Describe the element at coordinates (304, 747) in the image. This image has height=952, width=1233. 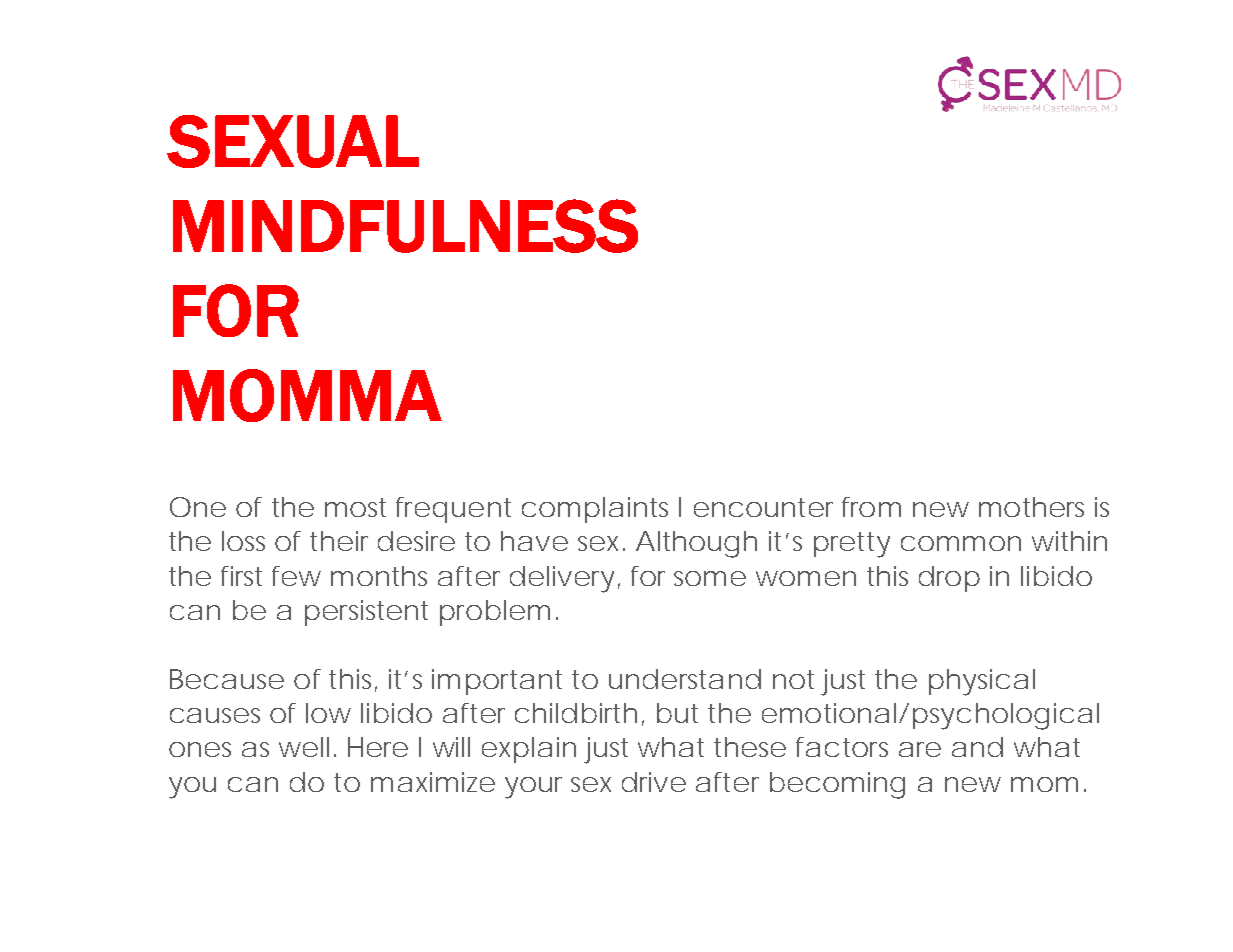
I see `well` at that location.
